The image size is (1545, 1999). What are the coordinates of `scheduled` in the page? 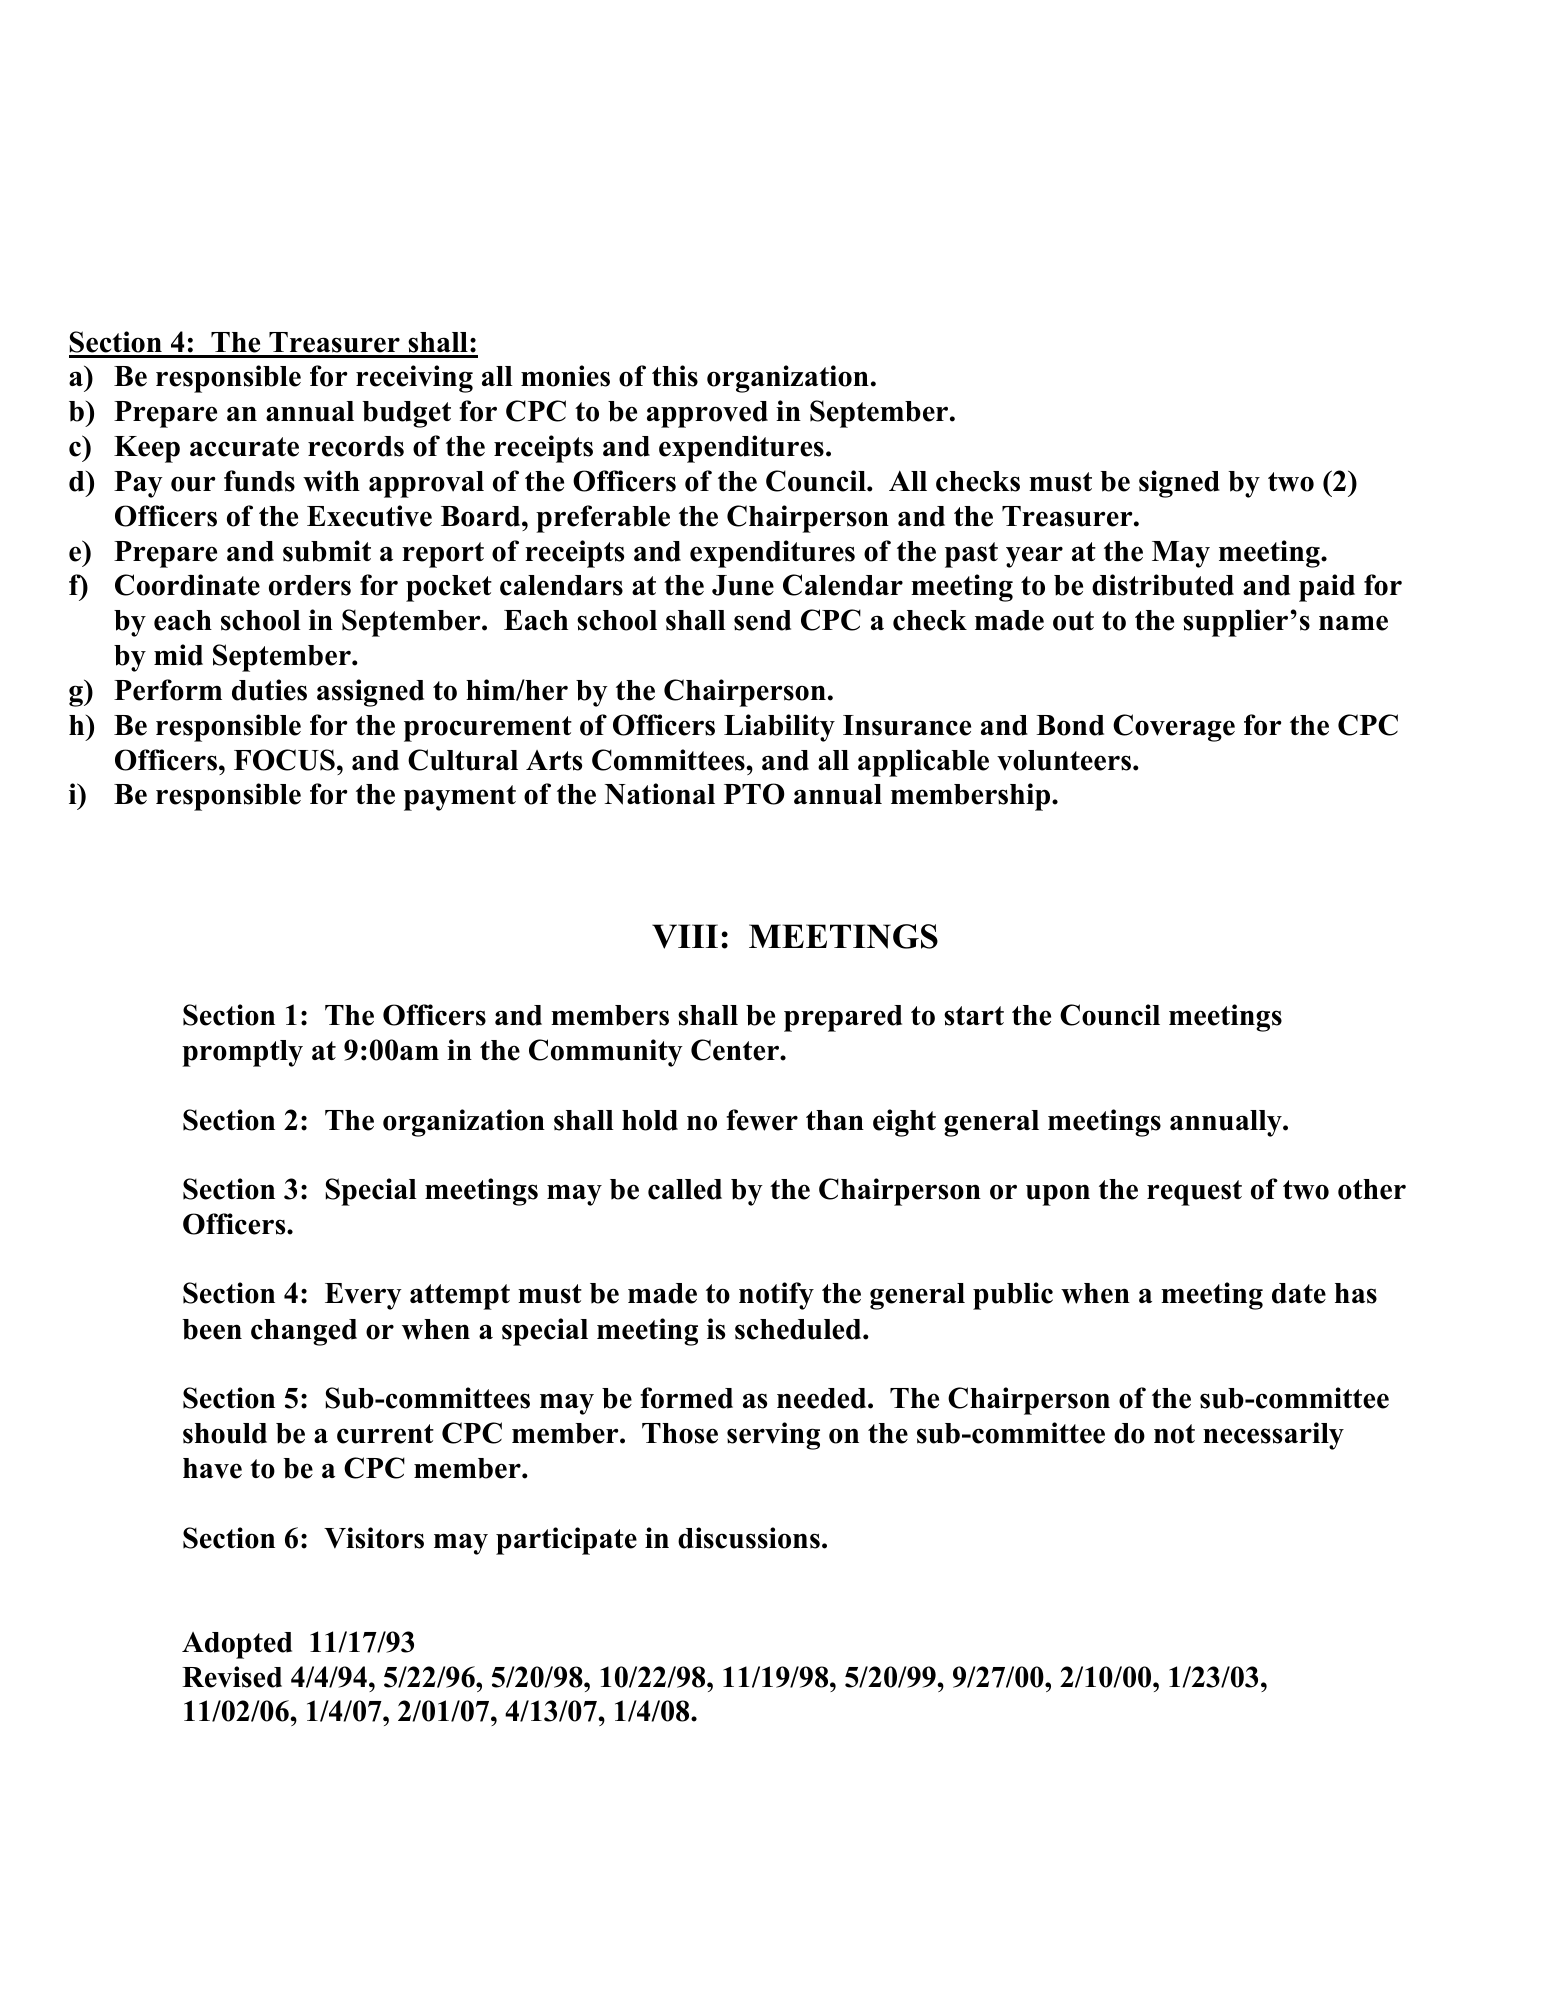 It's located at (799, 1329).
